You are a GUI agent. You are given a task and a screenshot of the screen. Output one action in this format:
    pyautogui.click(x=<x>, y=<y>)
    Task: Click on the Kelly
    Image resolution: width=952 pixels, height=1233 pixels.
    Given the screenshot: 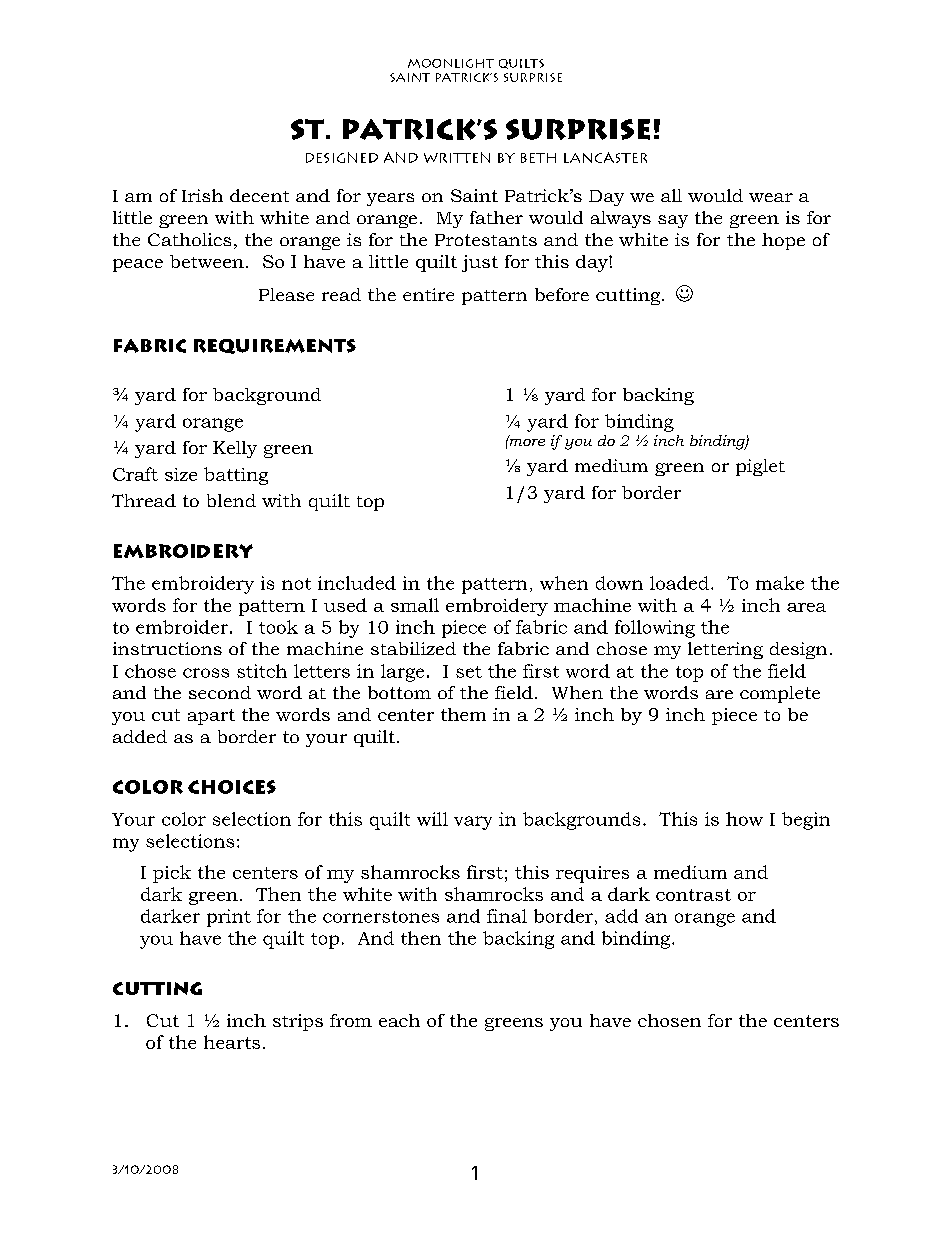 What is the action you would take?
    pyautogui.click(x=235, y=449)
